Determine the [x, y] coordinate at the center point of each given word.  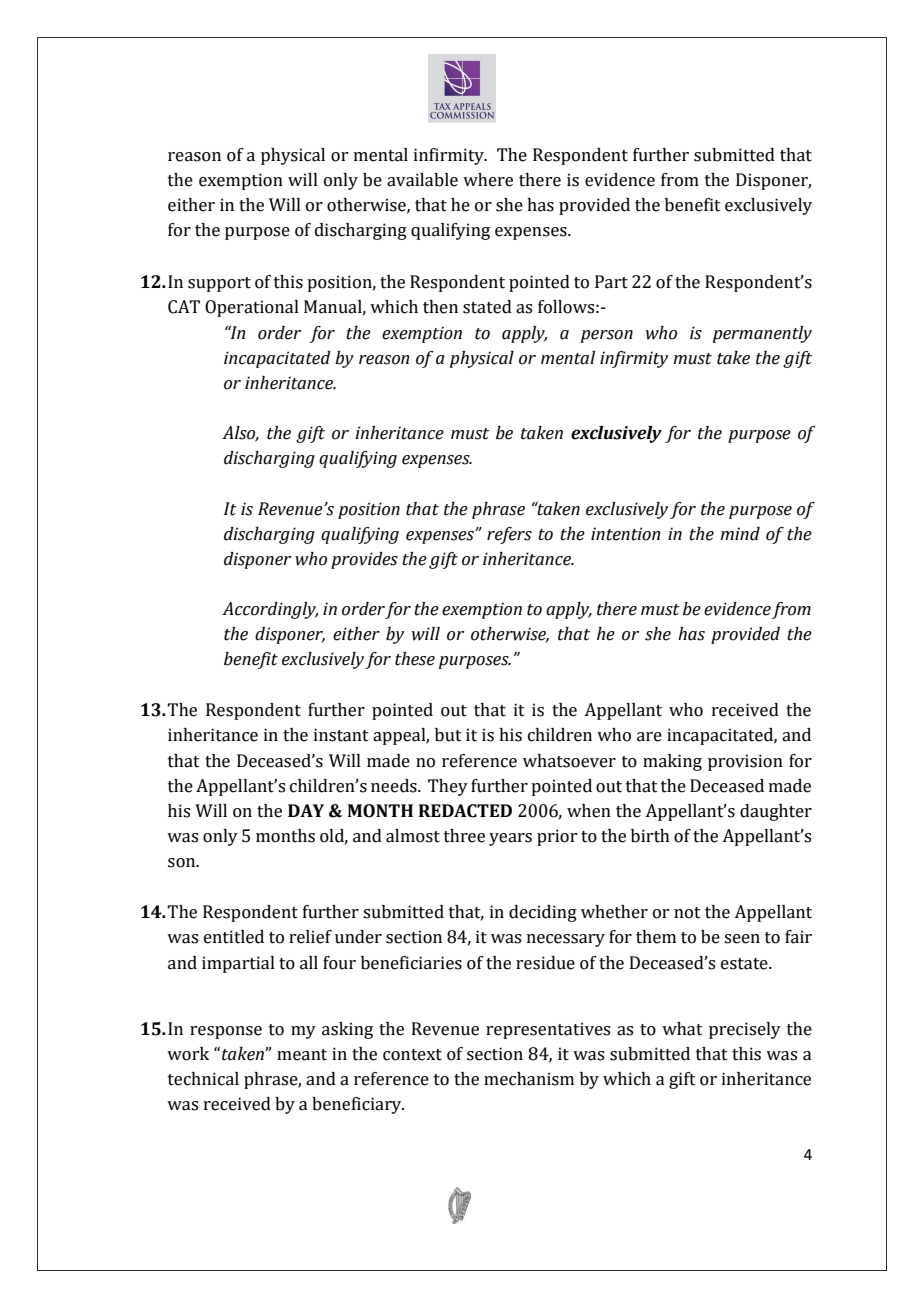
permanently [762, 334]
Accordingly [270, 610]
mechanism [529, 1079]
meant [302, 1055]
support [219, 284]
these [415, 659]
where [488, 180]
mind [740, 534]
